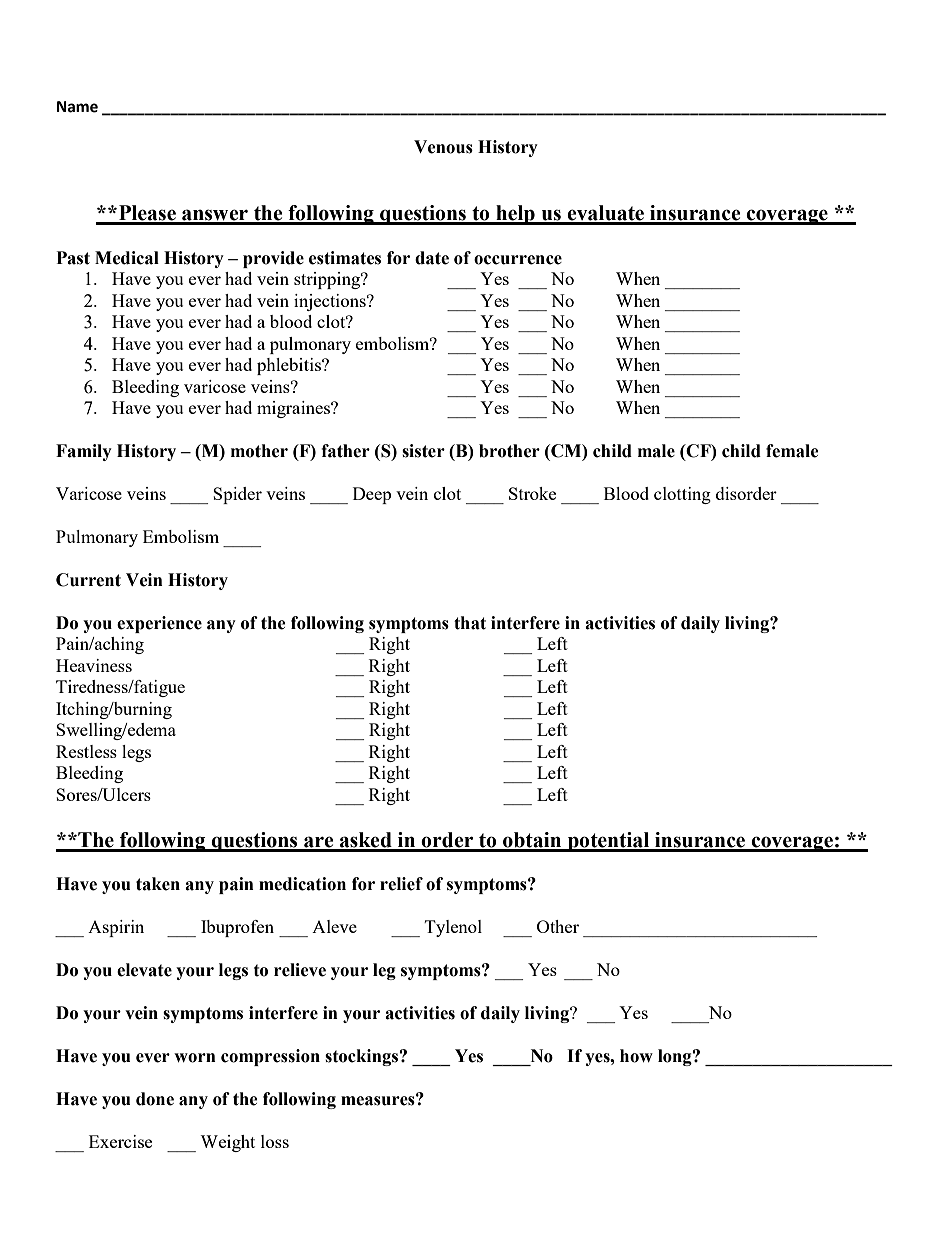  What do you see at coordinates (515, 215) in the image?
I see `help` at bounding box center [515, 215].
